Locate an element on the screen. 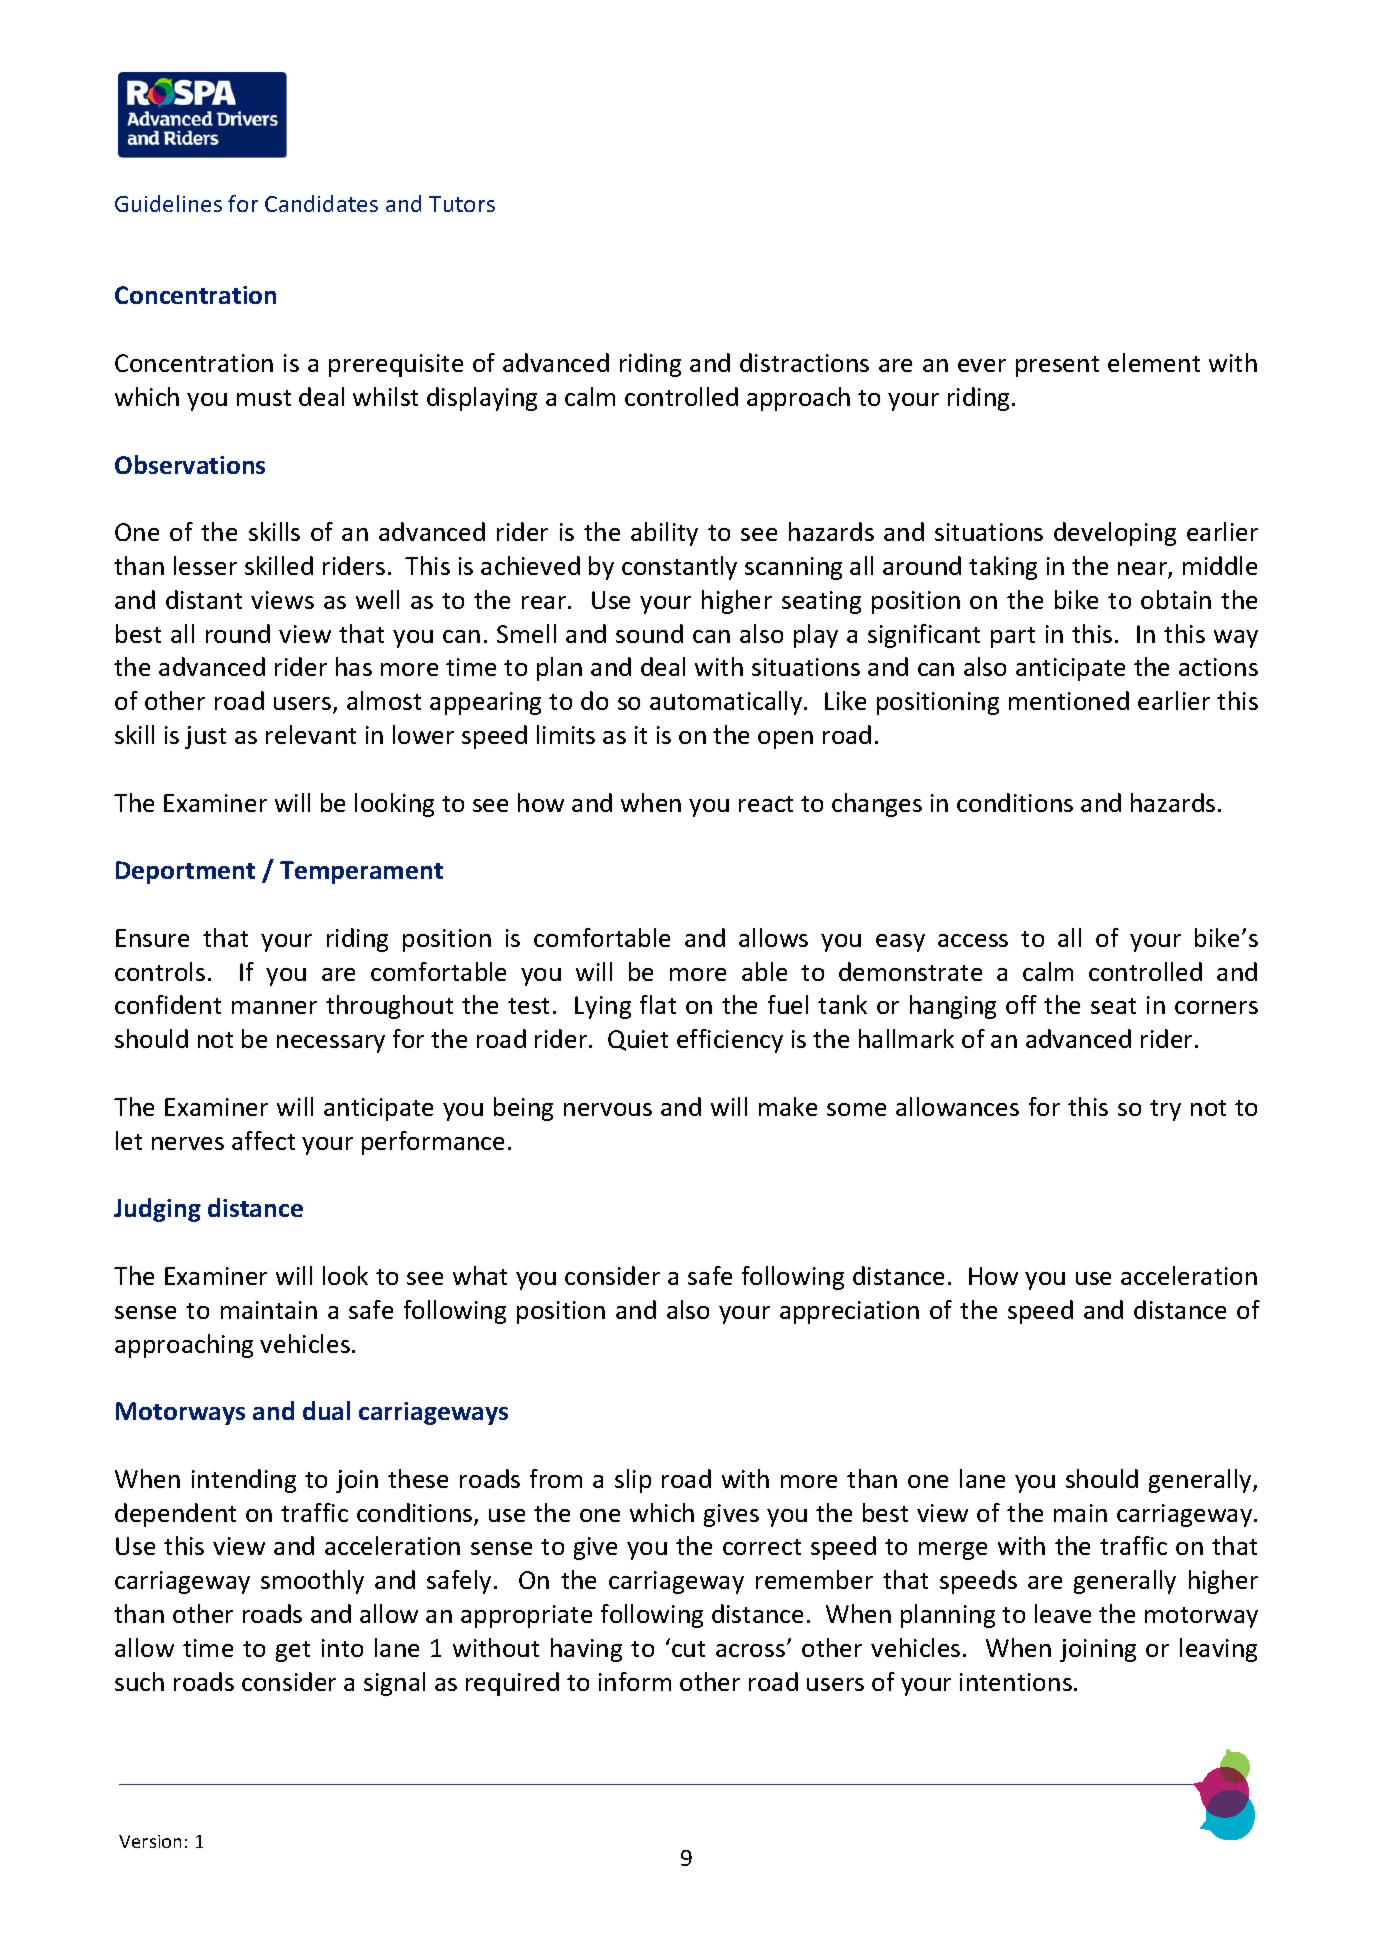 The image size is (1374, 1943). flat is located at coordinates (658, 1004).
